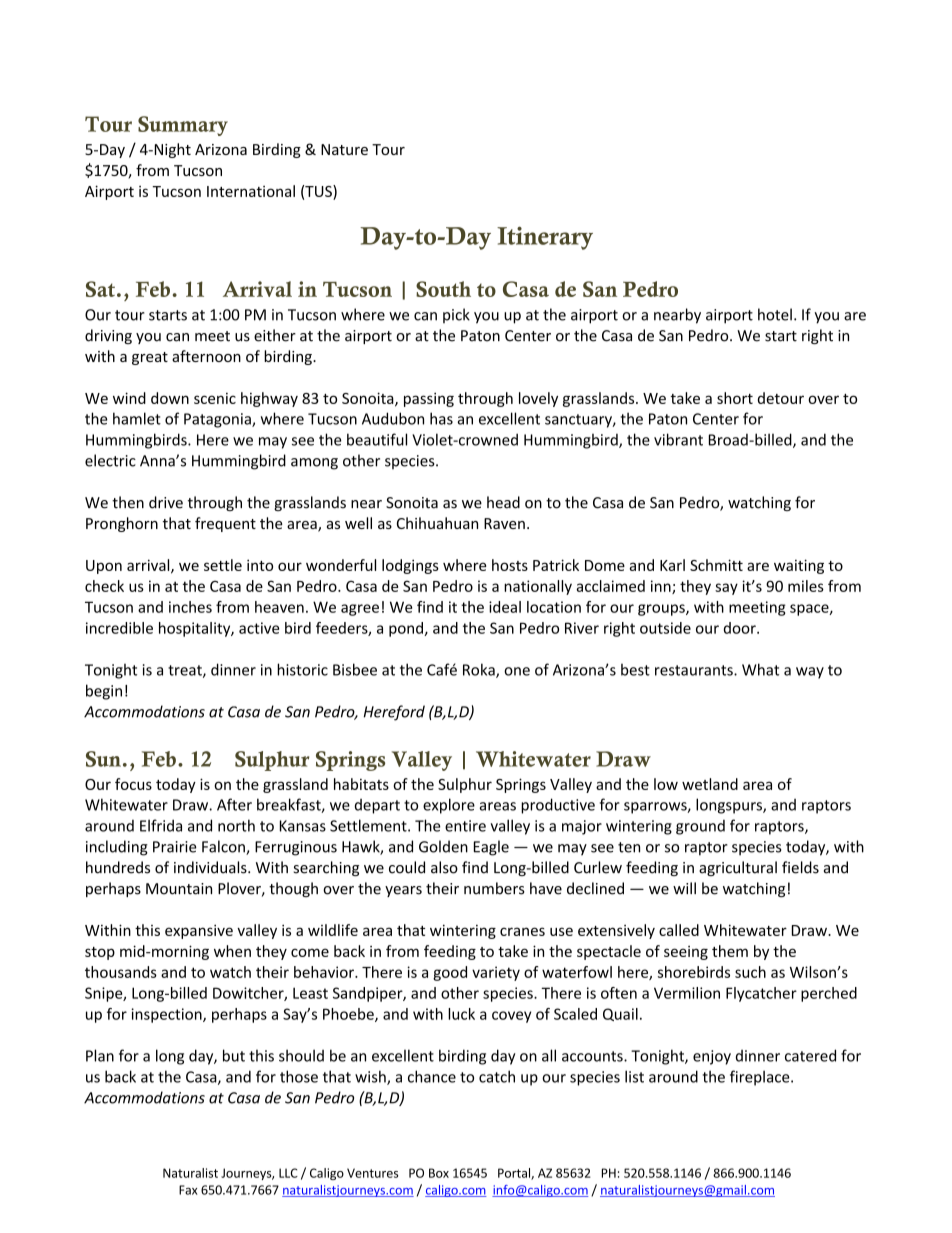  What do you see at coordinates (735, 398) in the image?
I see `short` at bounding box center [735, 398].
